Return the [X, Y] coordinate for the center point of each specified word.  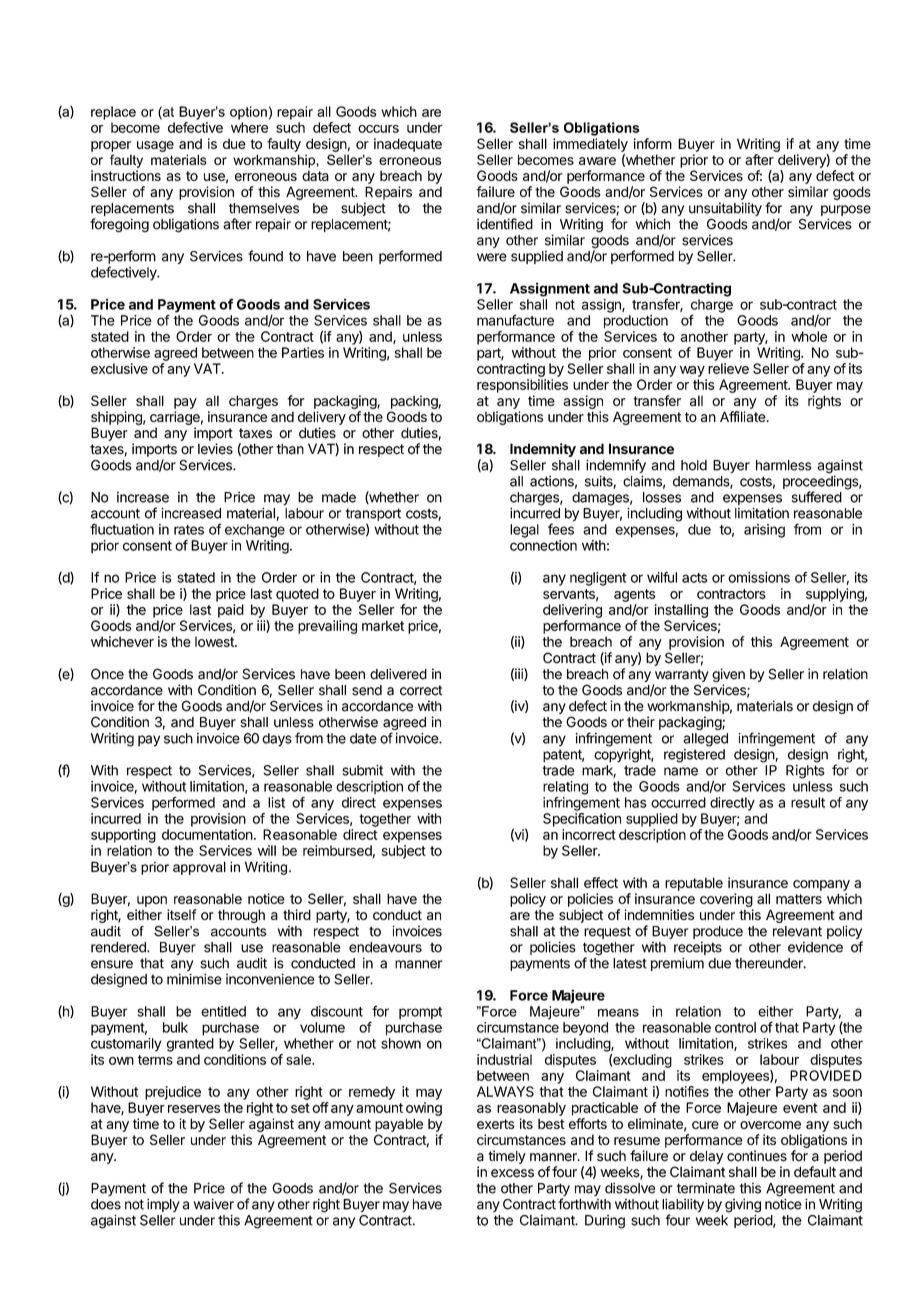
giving [743, 1206]
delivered [398, 674]
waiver [214, 1204]
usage [155, 146]
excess [512, 1173]
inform [653, 143]
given [728, 676]
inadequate [408, 145]
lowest [215, 642]
